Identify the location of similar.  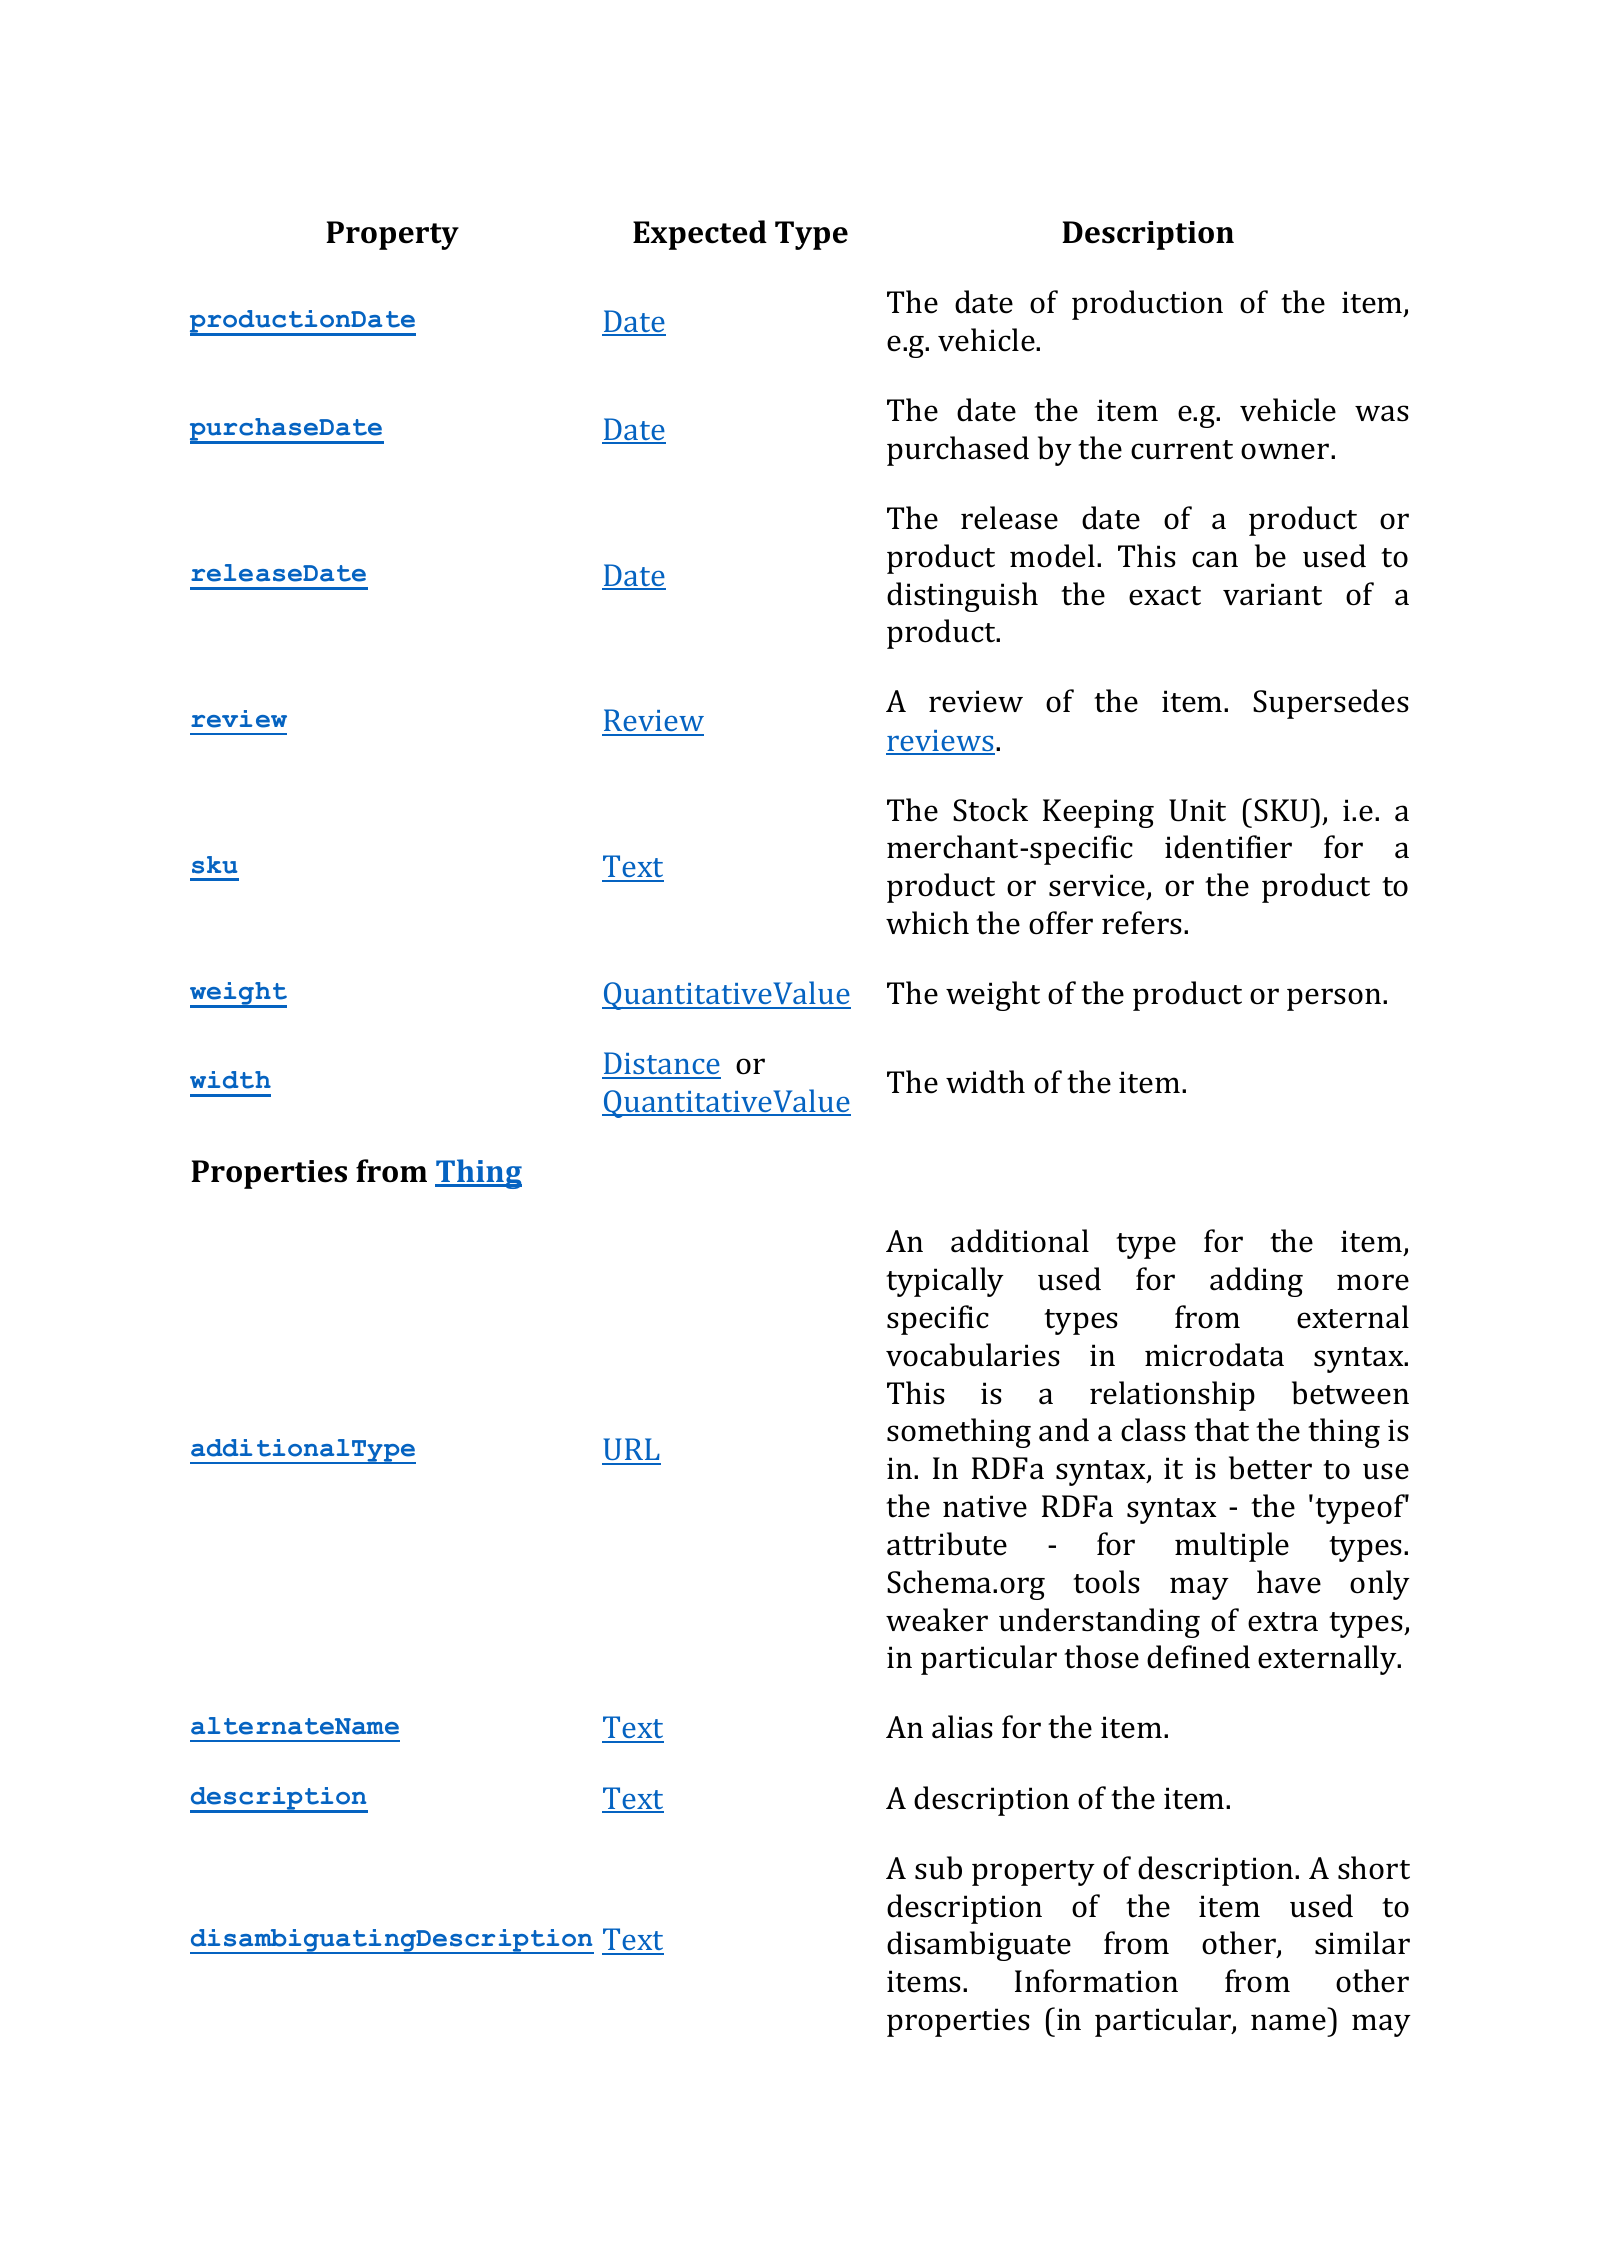
(1362, 1943).
